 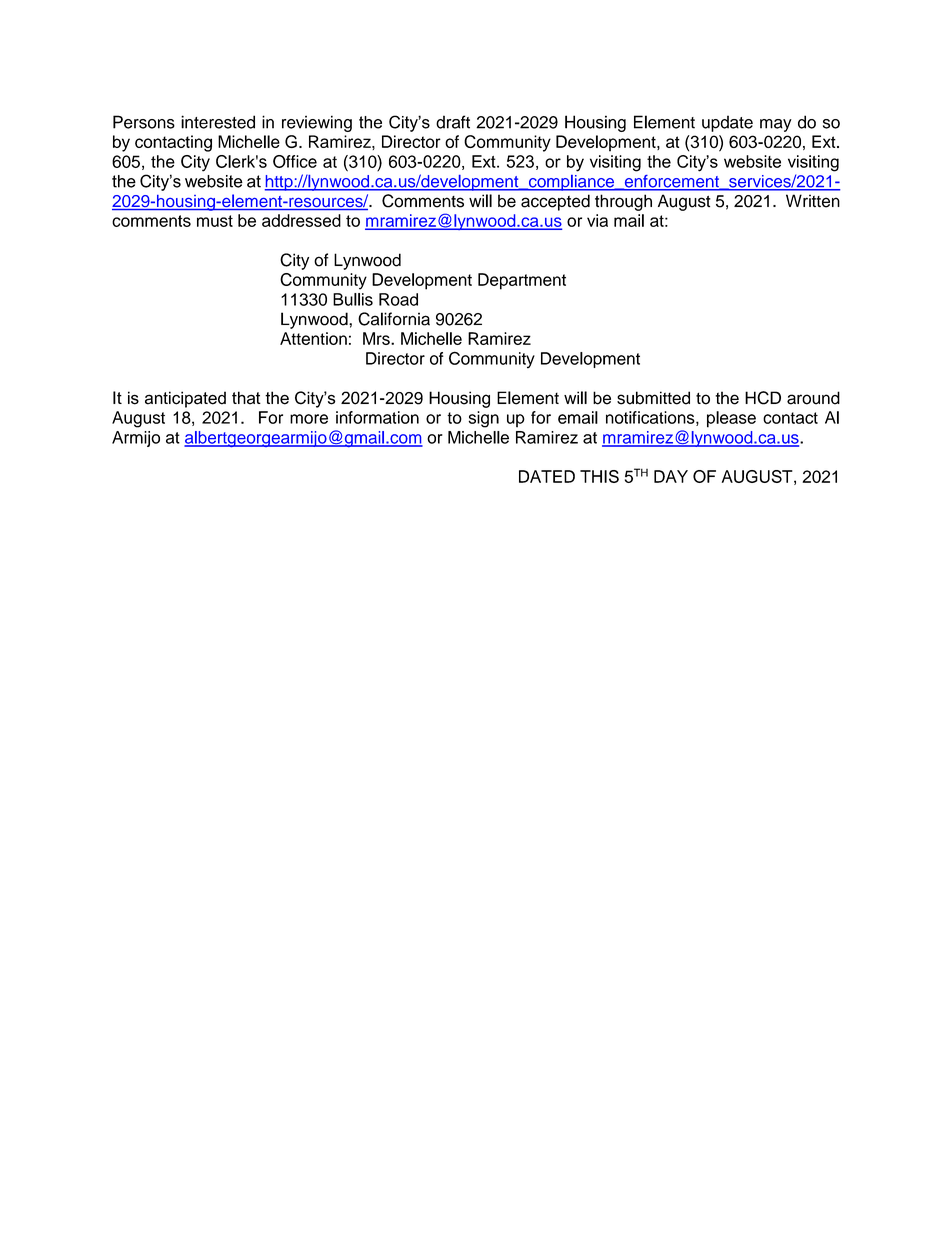 What do you see at coordinates (313, 338) in the screenshot?
I see `Attention` at bounding box center [313, 338].
